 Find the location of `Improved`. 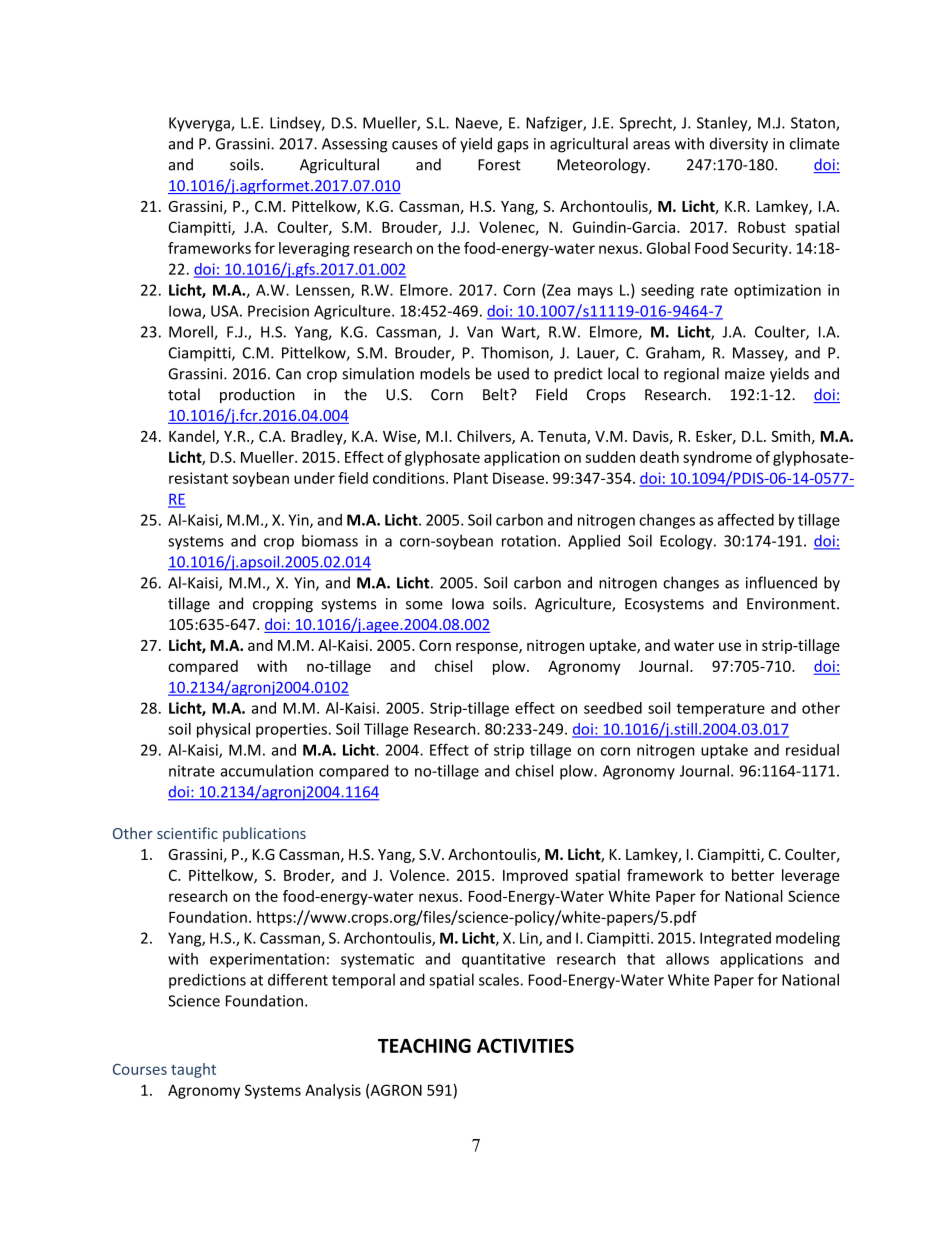

Improved is located at coordinates (535, 876).
